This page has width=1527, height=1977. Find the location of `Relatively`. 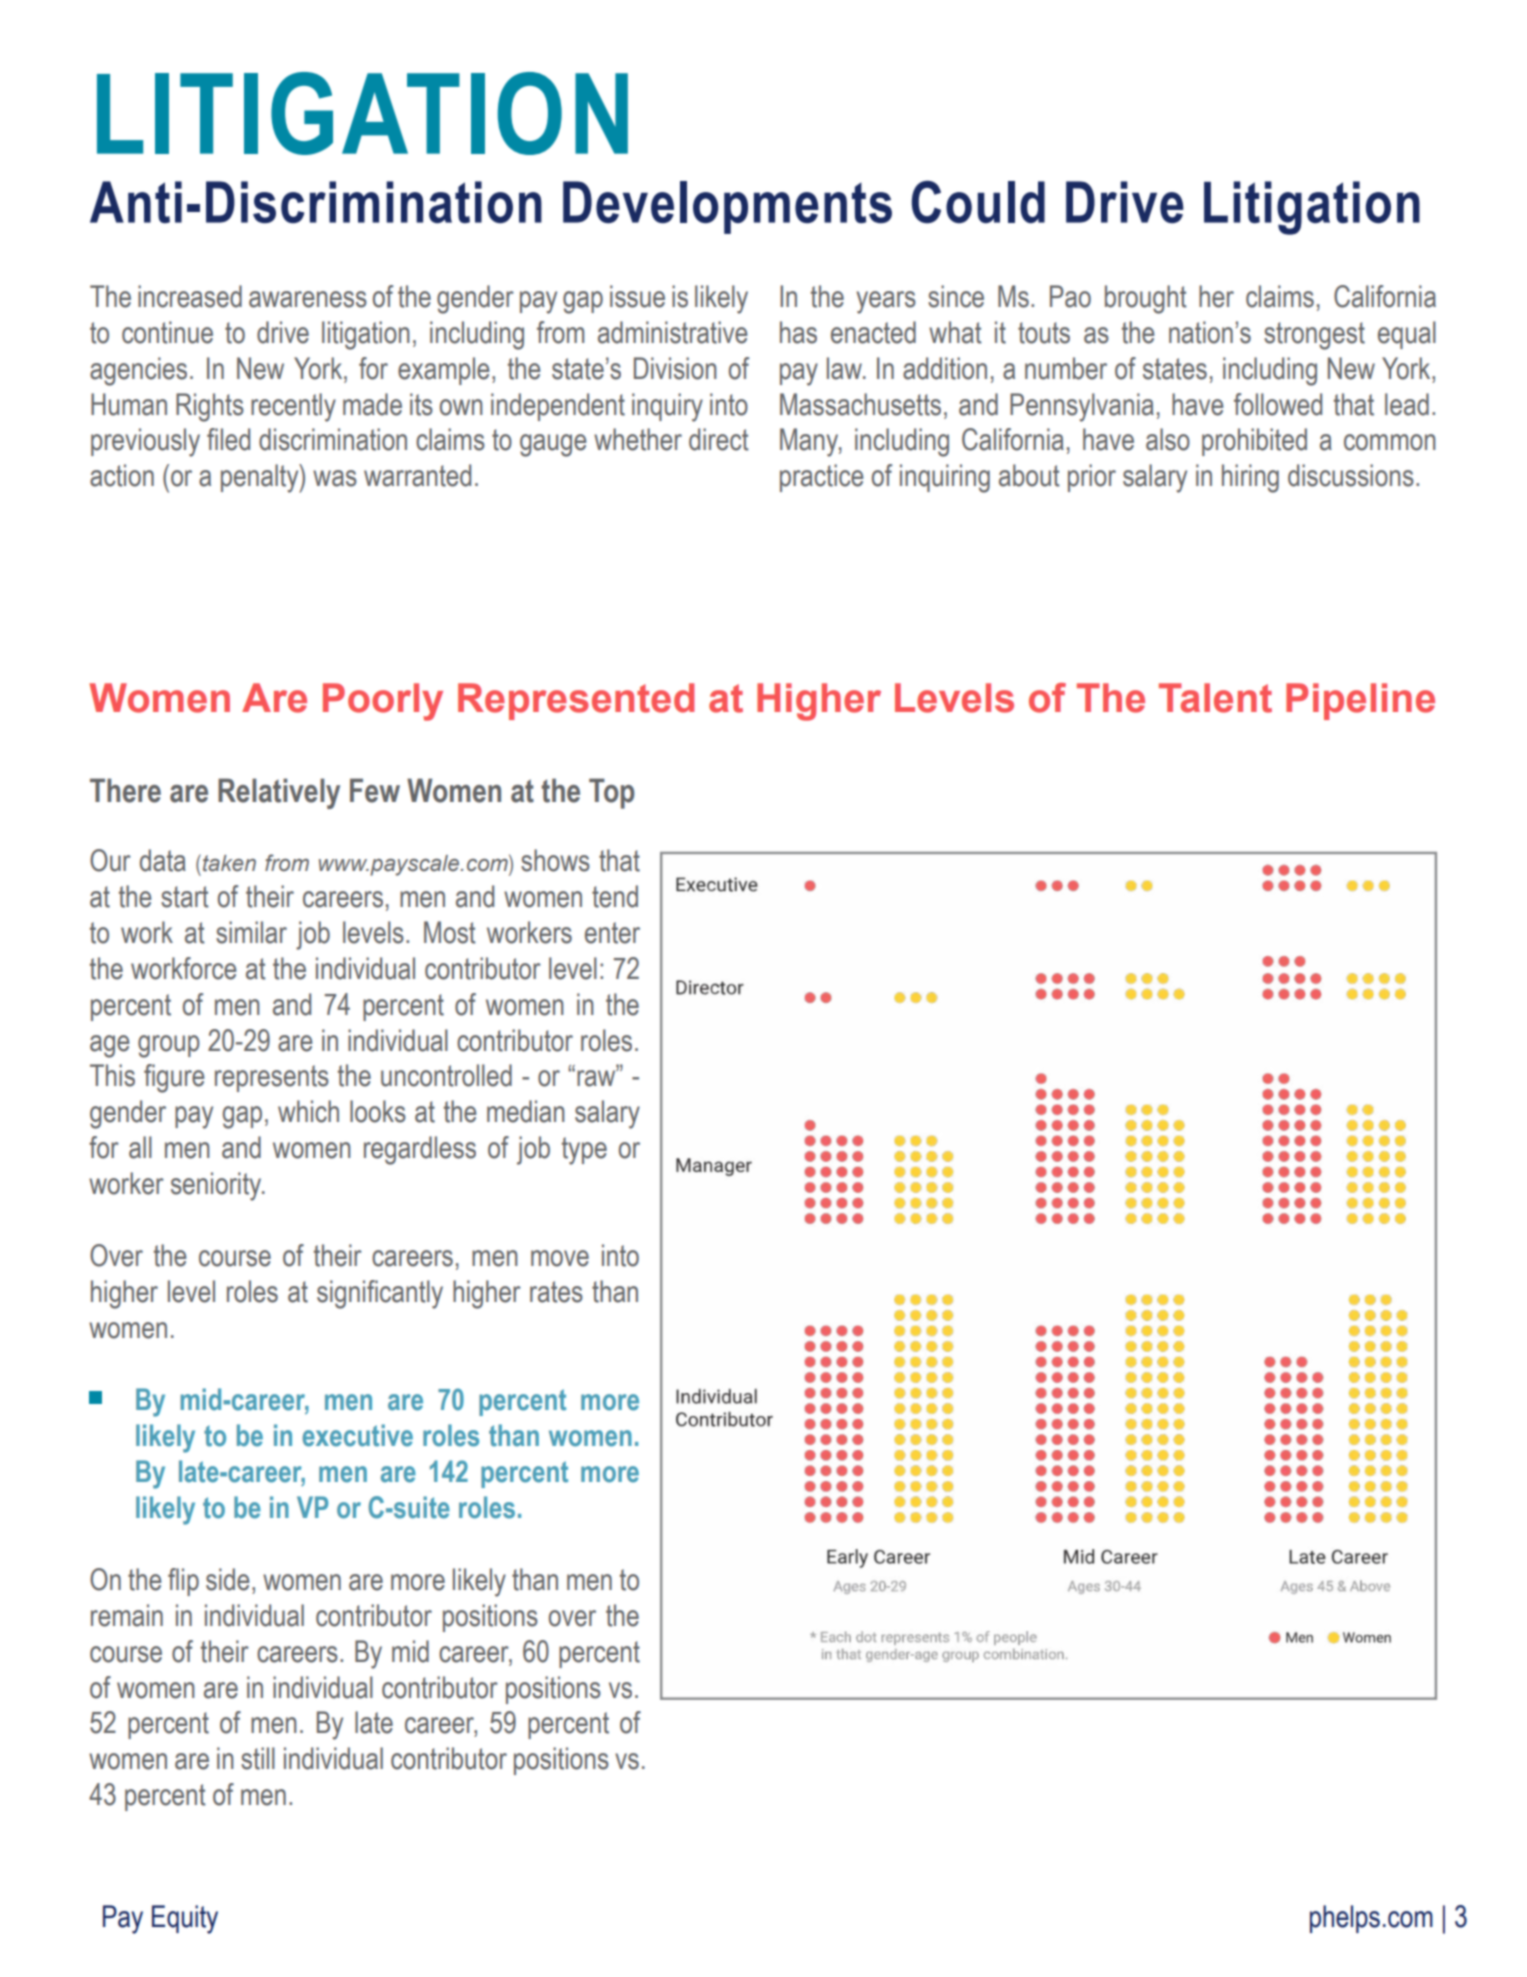

Relatively is located at coordinates (279, 793).
